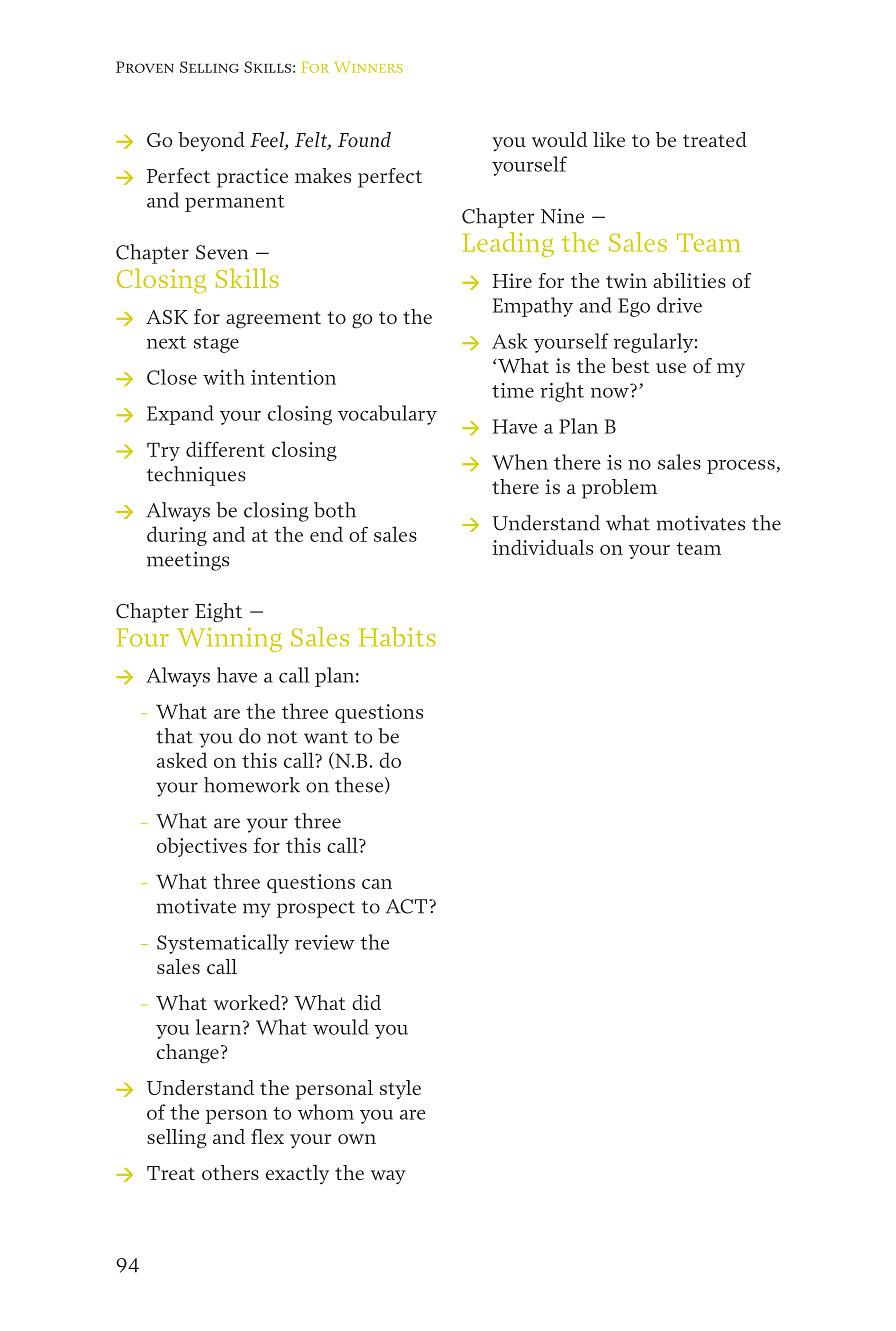 Image resolution: width=896 pixels, height=1331 pixels. Describe the element at coordinates (357, 1139) in the image. I see `own` at that location.
